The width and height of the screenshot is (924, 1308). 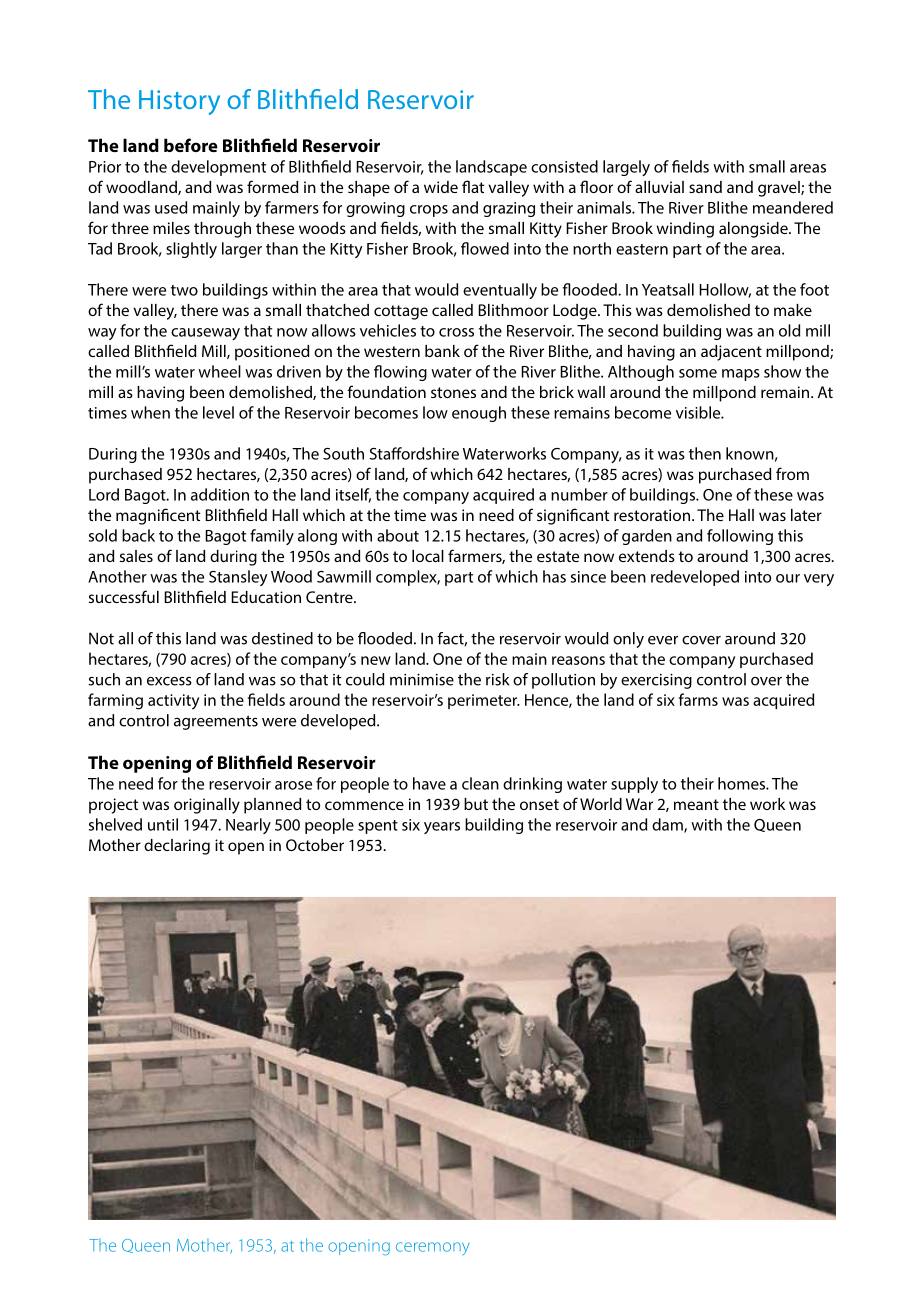 What do you see at coordinates (473, 186) in the screenshot?
I see `flat` at bounding box center [473, 186].
